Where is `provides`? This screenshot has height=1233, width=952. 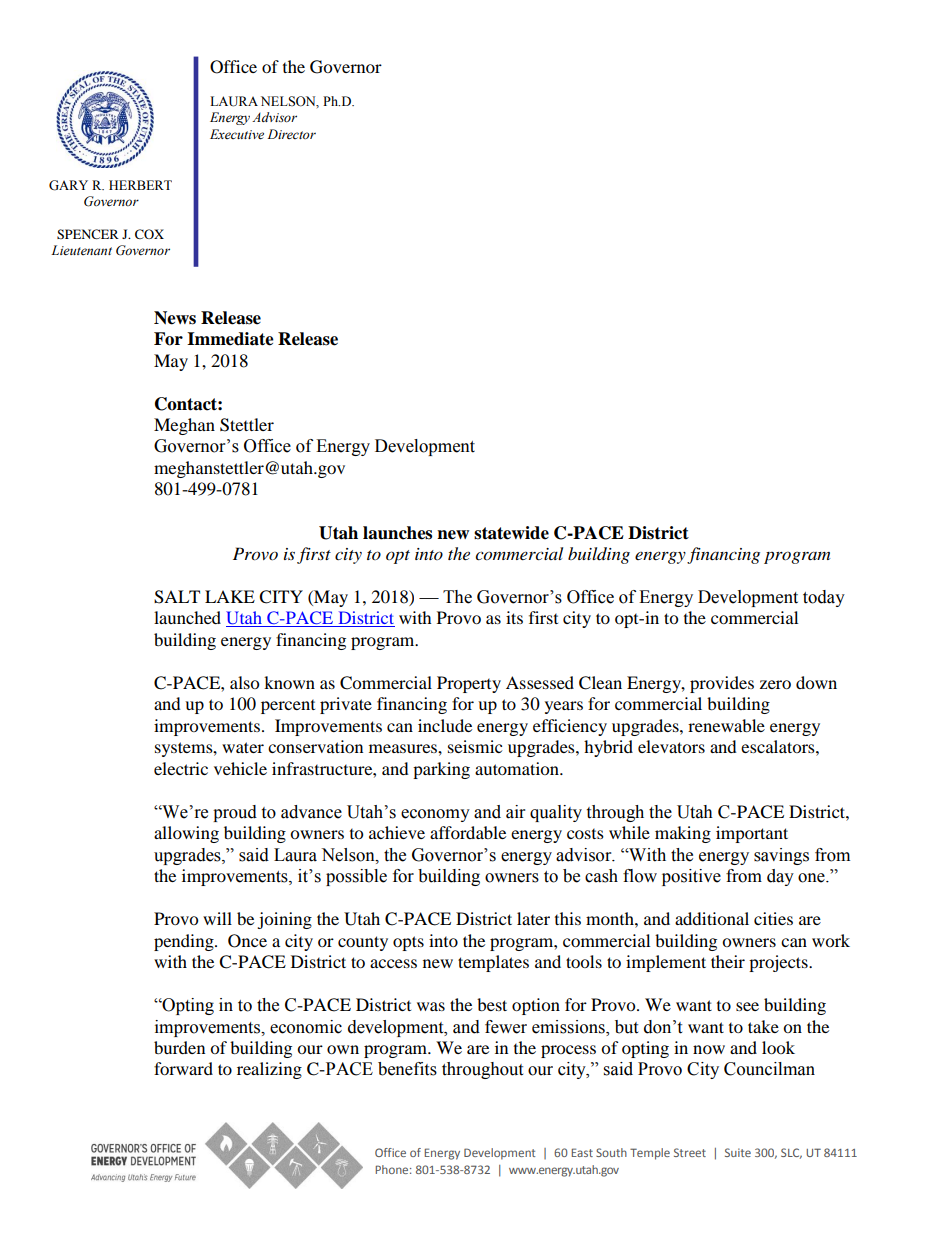 provides is located at coordinates (722, 684).
